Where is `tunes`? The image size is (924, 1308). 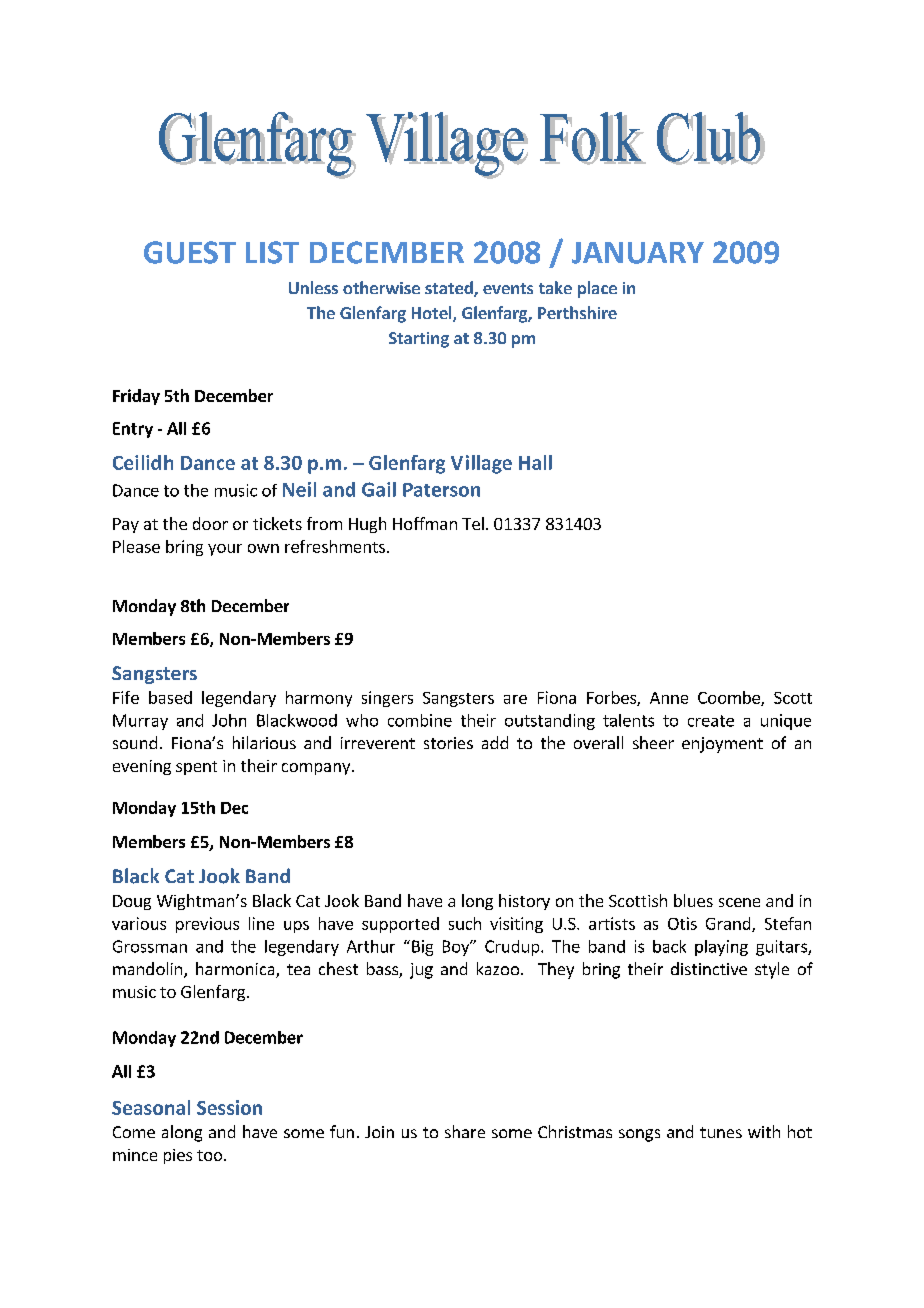 tunes is located at coordinates (721, 1132).
